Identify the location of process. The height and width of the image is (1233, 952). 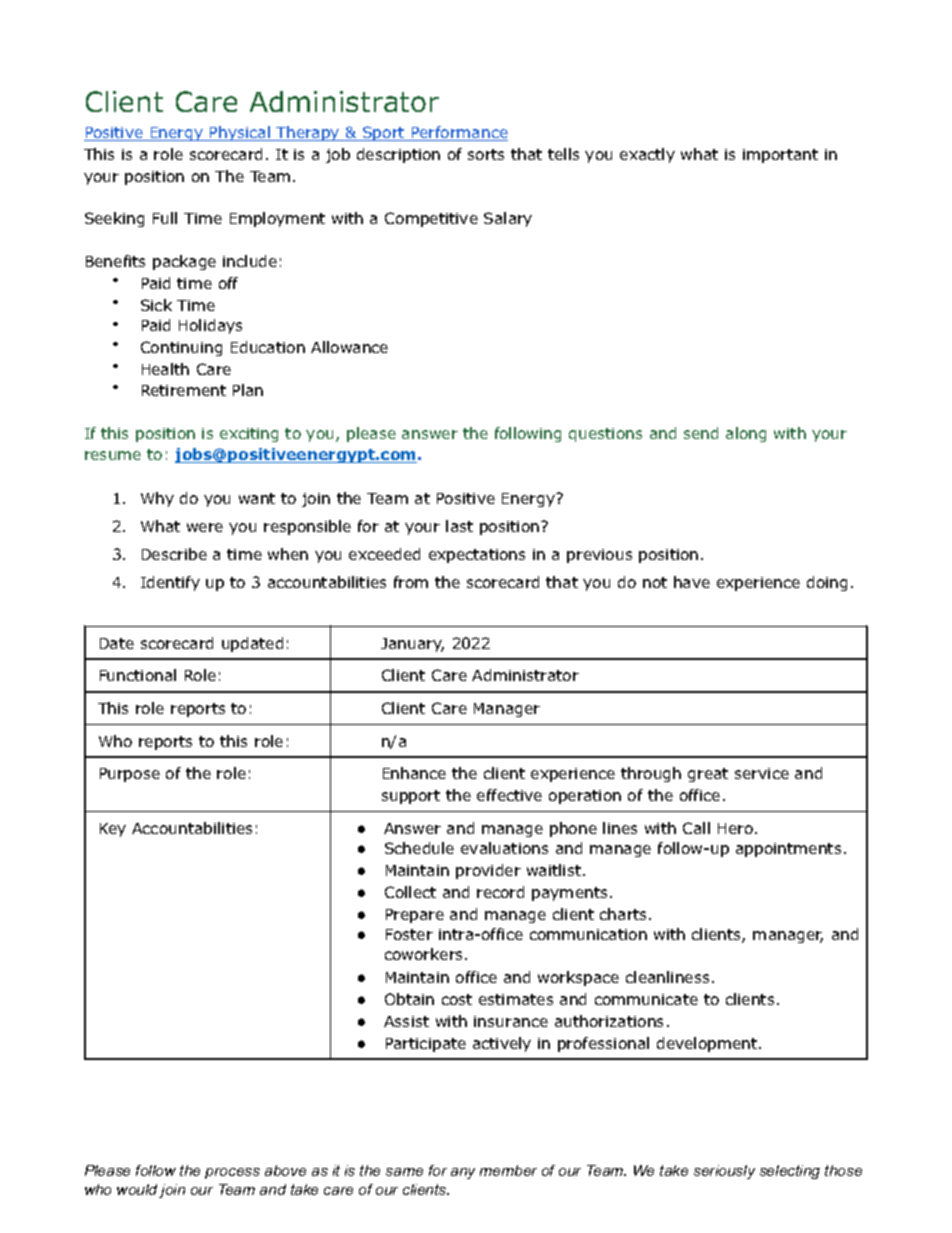
(232, 1173).
